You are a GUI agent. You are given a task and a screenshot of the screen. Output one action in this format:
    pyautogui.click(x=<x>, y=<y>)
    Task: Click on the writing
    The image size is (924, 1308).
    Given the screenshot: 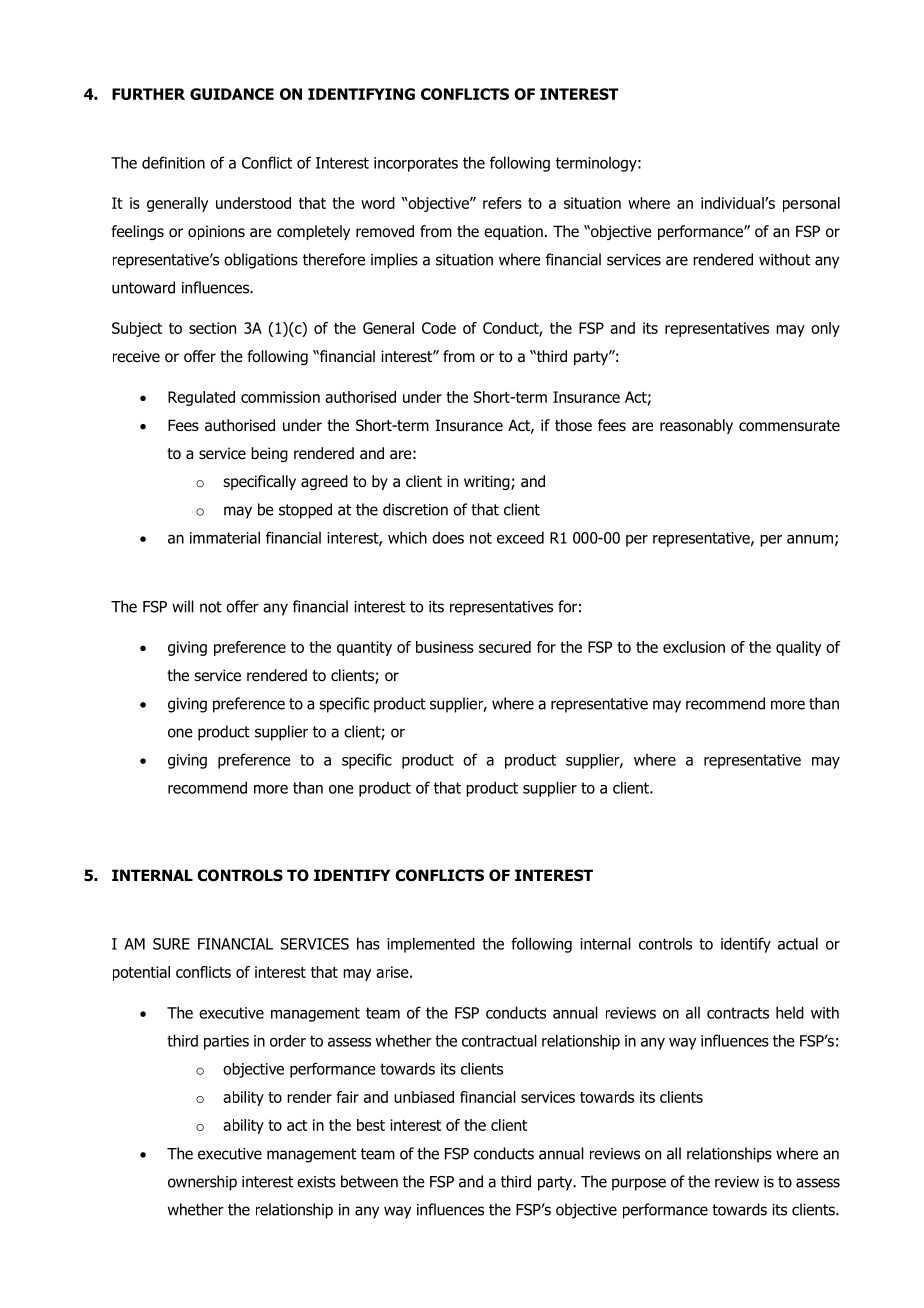 What is the action you would take?
    pyautogui.click(x=488, y=482)
